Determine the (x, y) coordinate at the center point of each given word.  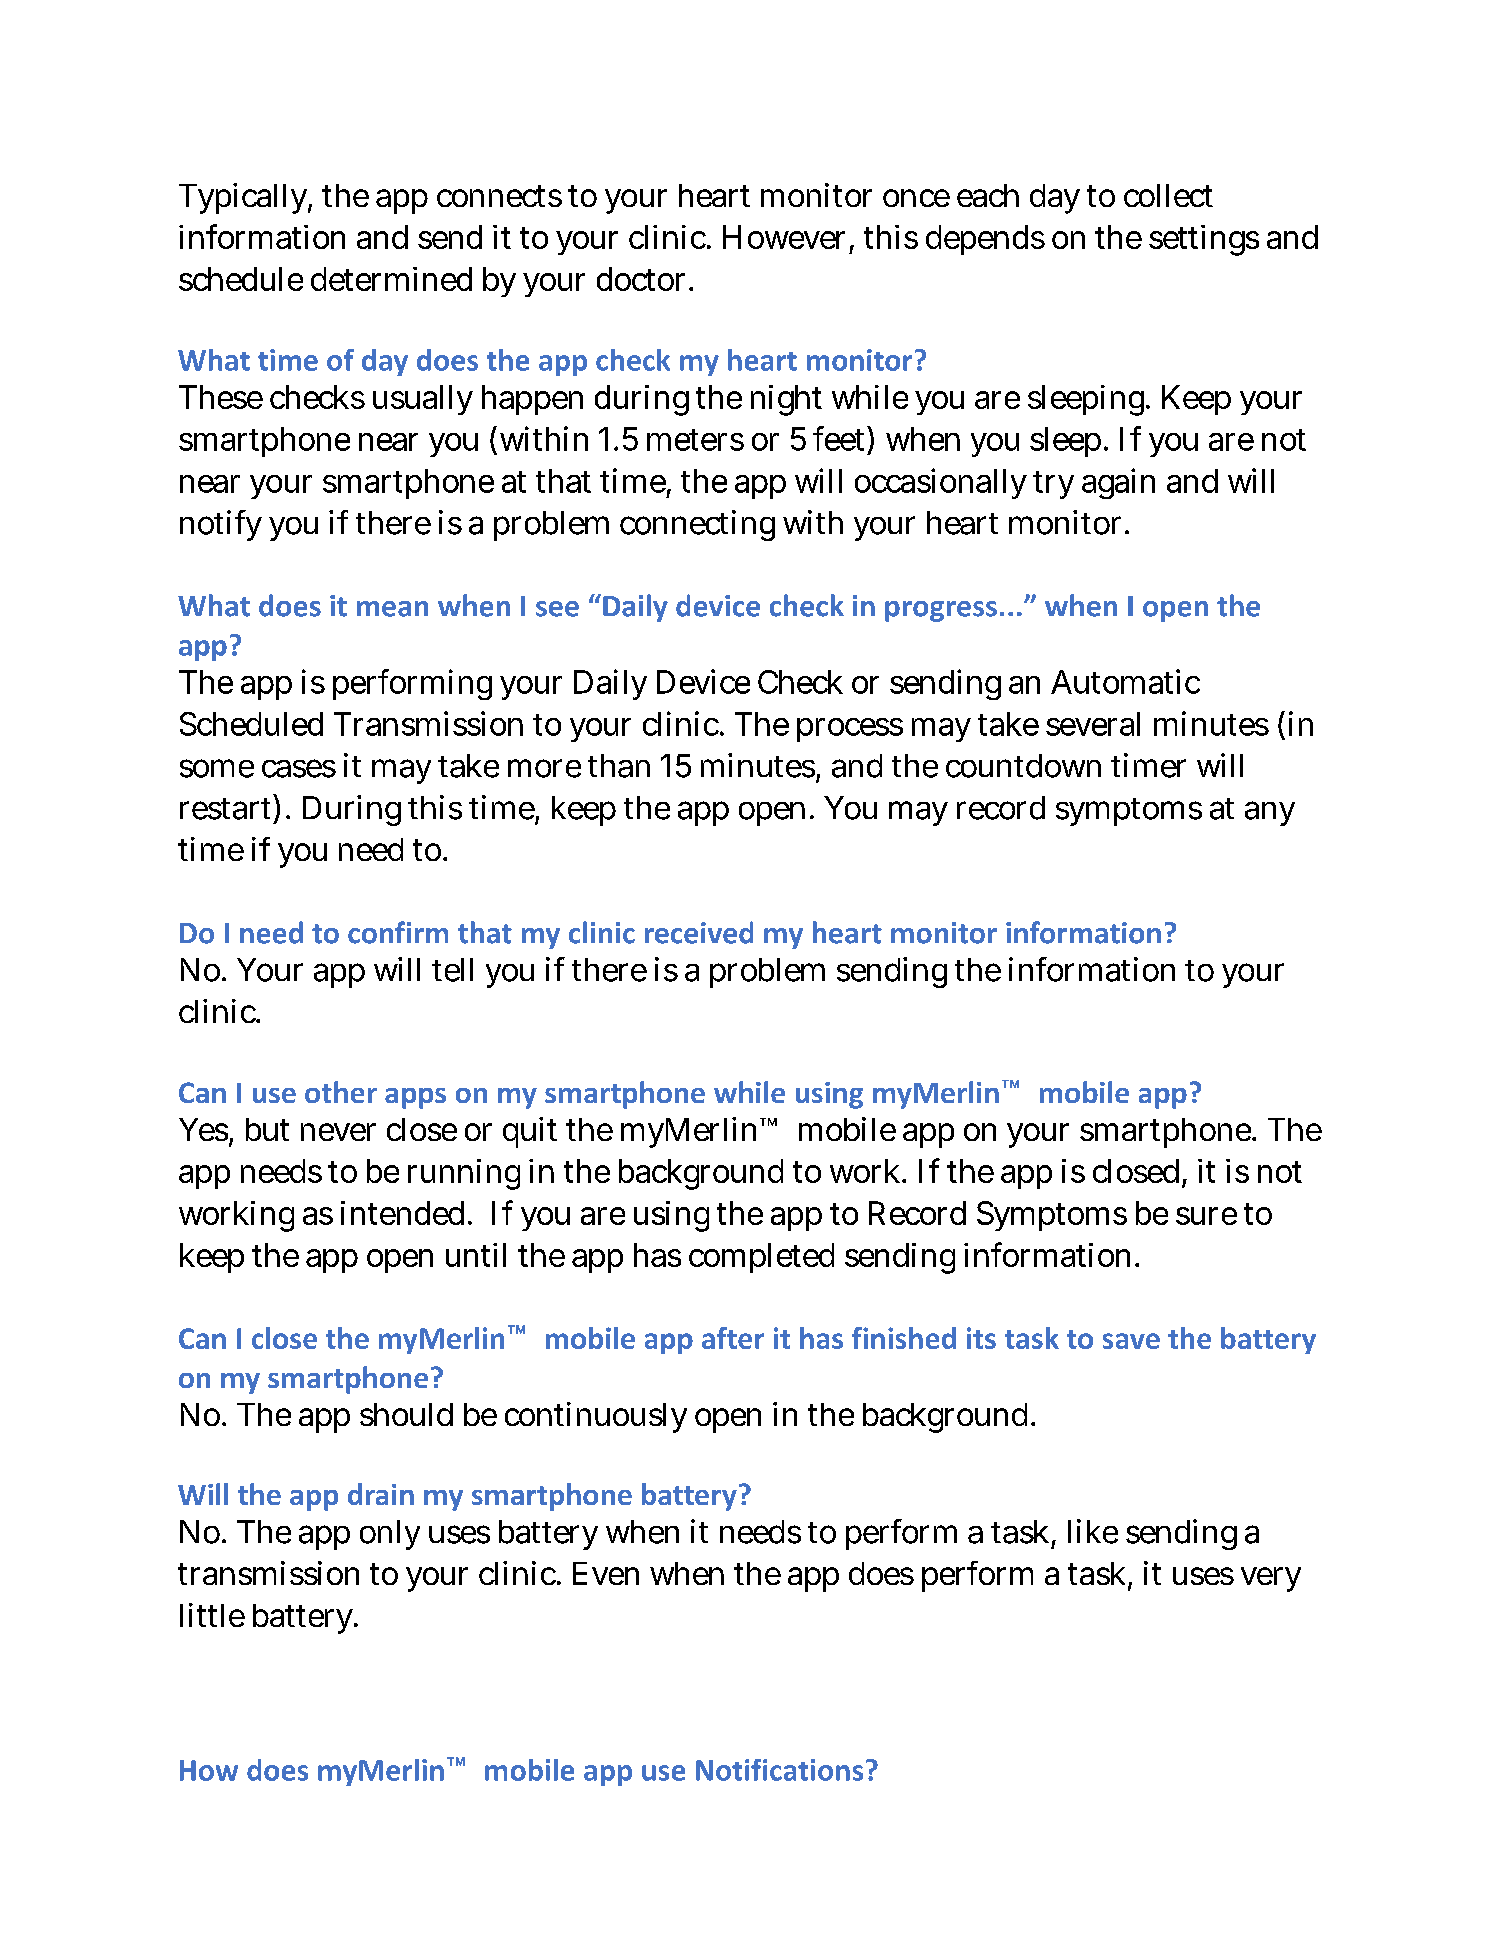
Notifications (779, 1770)
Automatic (1125, 681)
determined (391, 279)
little (212, 1615)
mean (392, 609)
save (1131, 1341)
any (1270, 813)
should (406, 1414)
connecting (697, 525)
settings (1204, 240)
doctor (643, 279)
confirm (398, 932)
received (699, 932)
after (733, 1338)
